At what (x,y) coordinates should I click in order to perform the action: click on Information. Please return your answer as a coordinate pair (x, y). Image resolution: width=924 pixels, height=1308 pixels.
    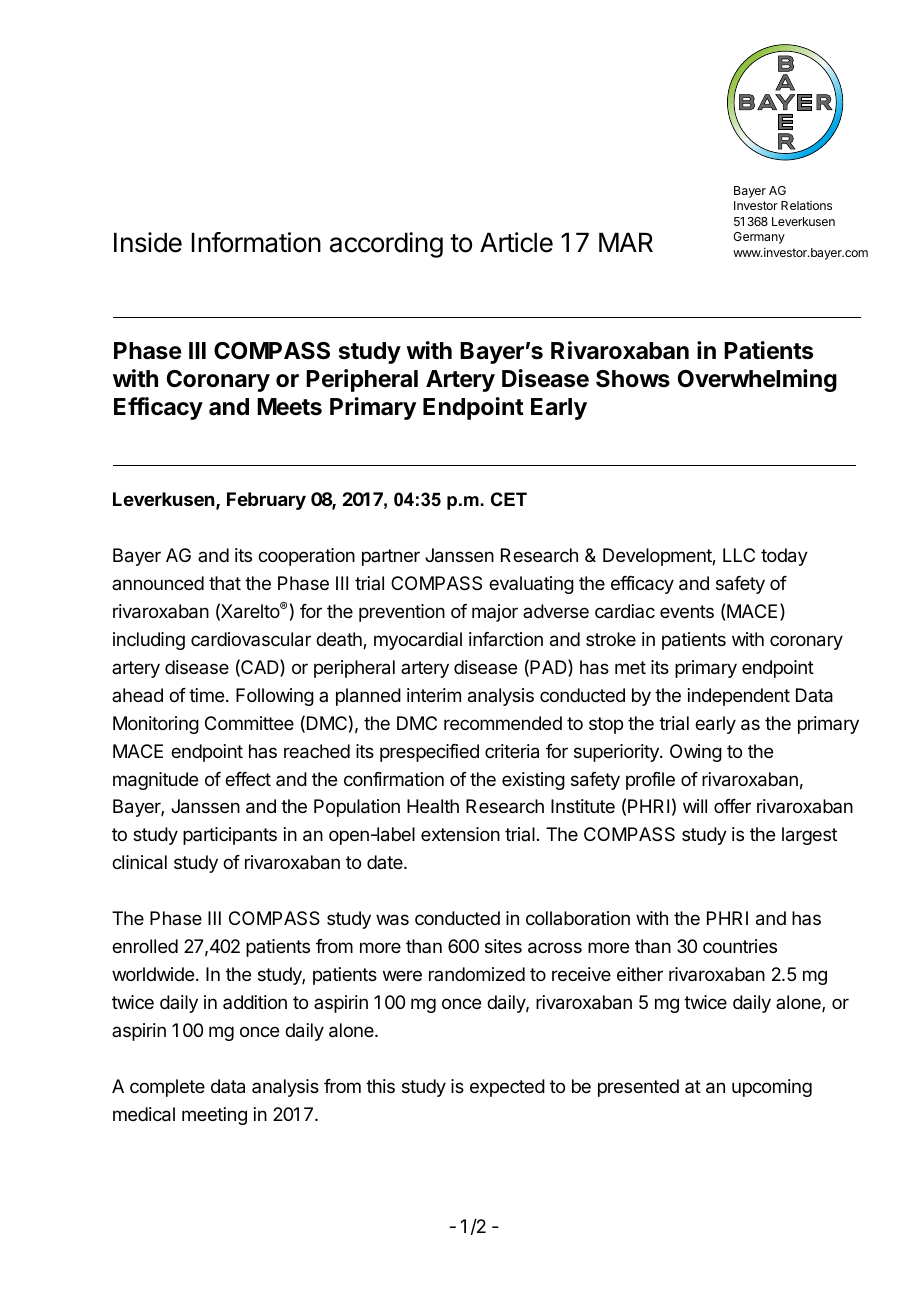
    Looking at the image, I should click on (256, 242).
